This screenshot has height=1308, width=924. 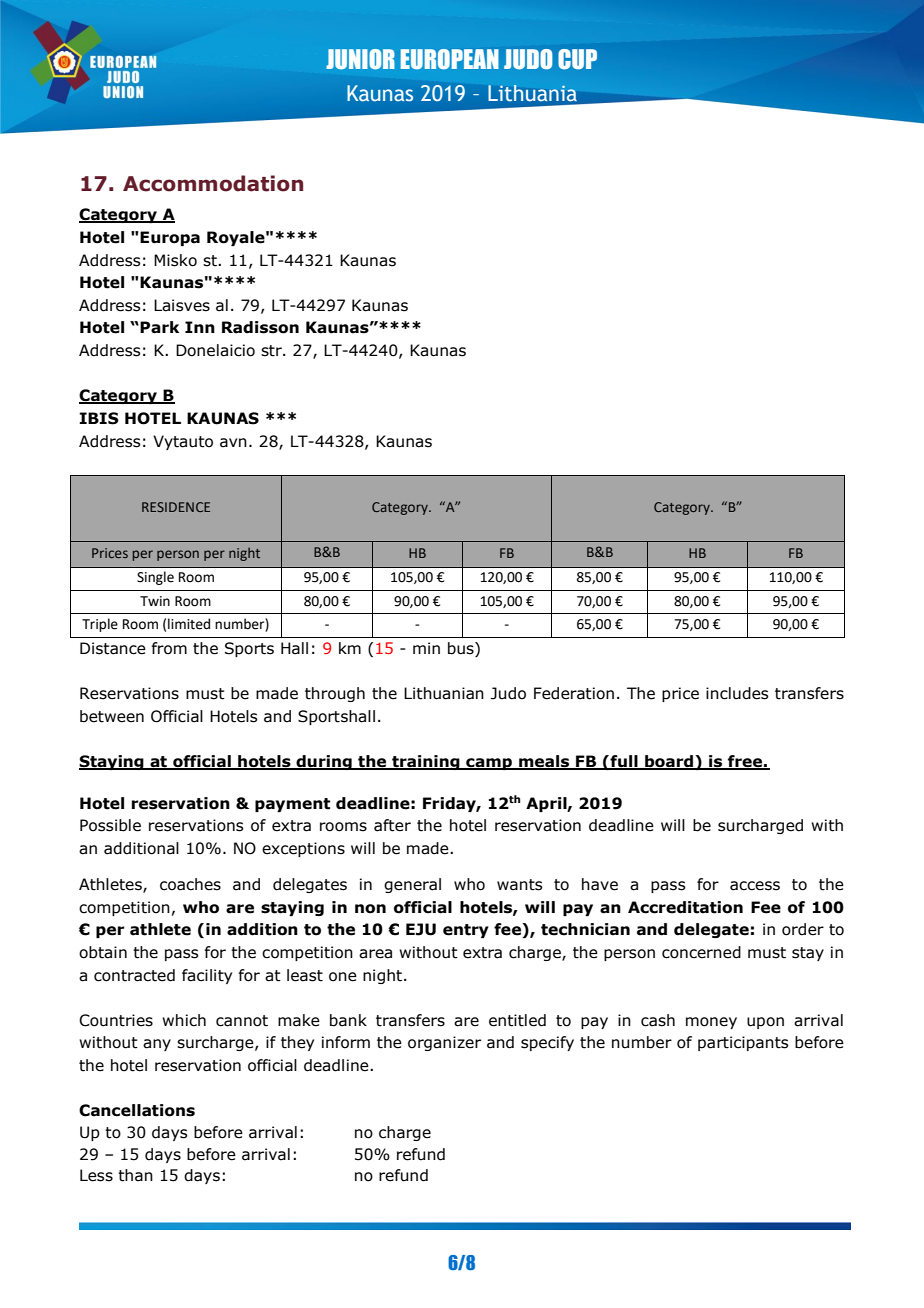 I want to click on RESIDENCE, so click(x=176, y=507).
